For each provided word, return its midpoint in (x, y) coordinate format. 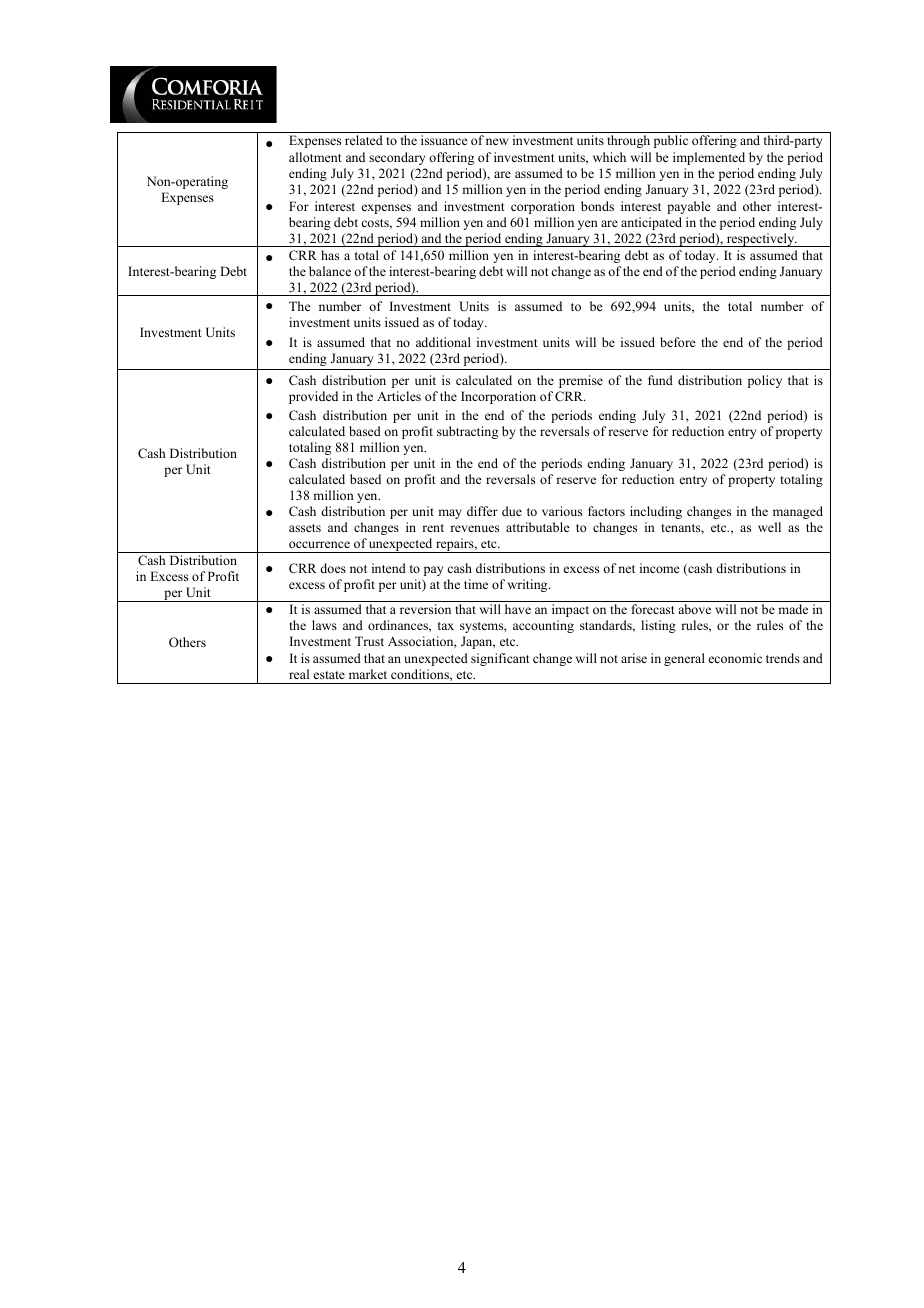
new (497, 141)
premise (581, 381)
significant (500, 659)
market (368, 674)
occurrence (319, 544)
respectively (760, 240)
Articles (399, 396)
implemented (709, 158)
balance (330, 271)
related (364, 140)
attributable (538, 527)
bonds (597, 206)
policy (765, 381)
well (769, 527)
